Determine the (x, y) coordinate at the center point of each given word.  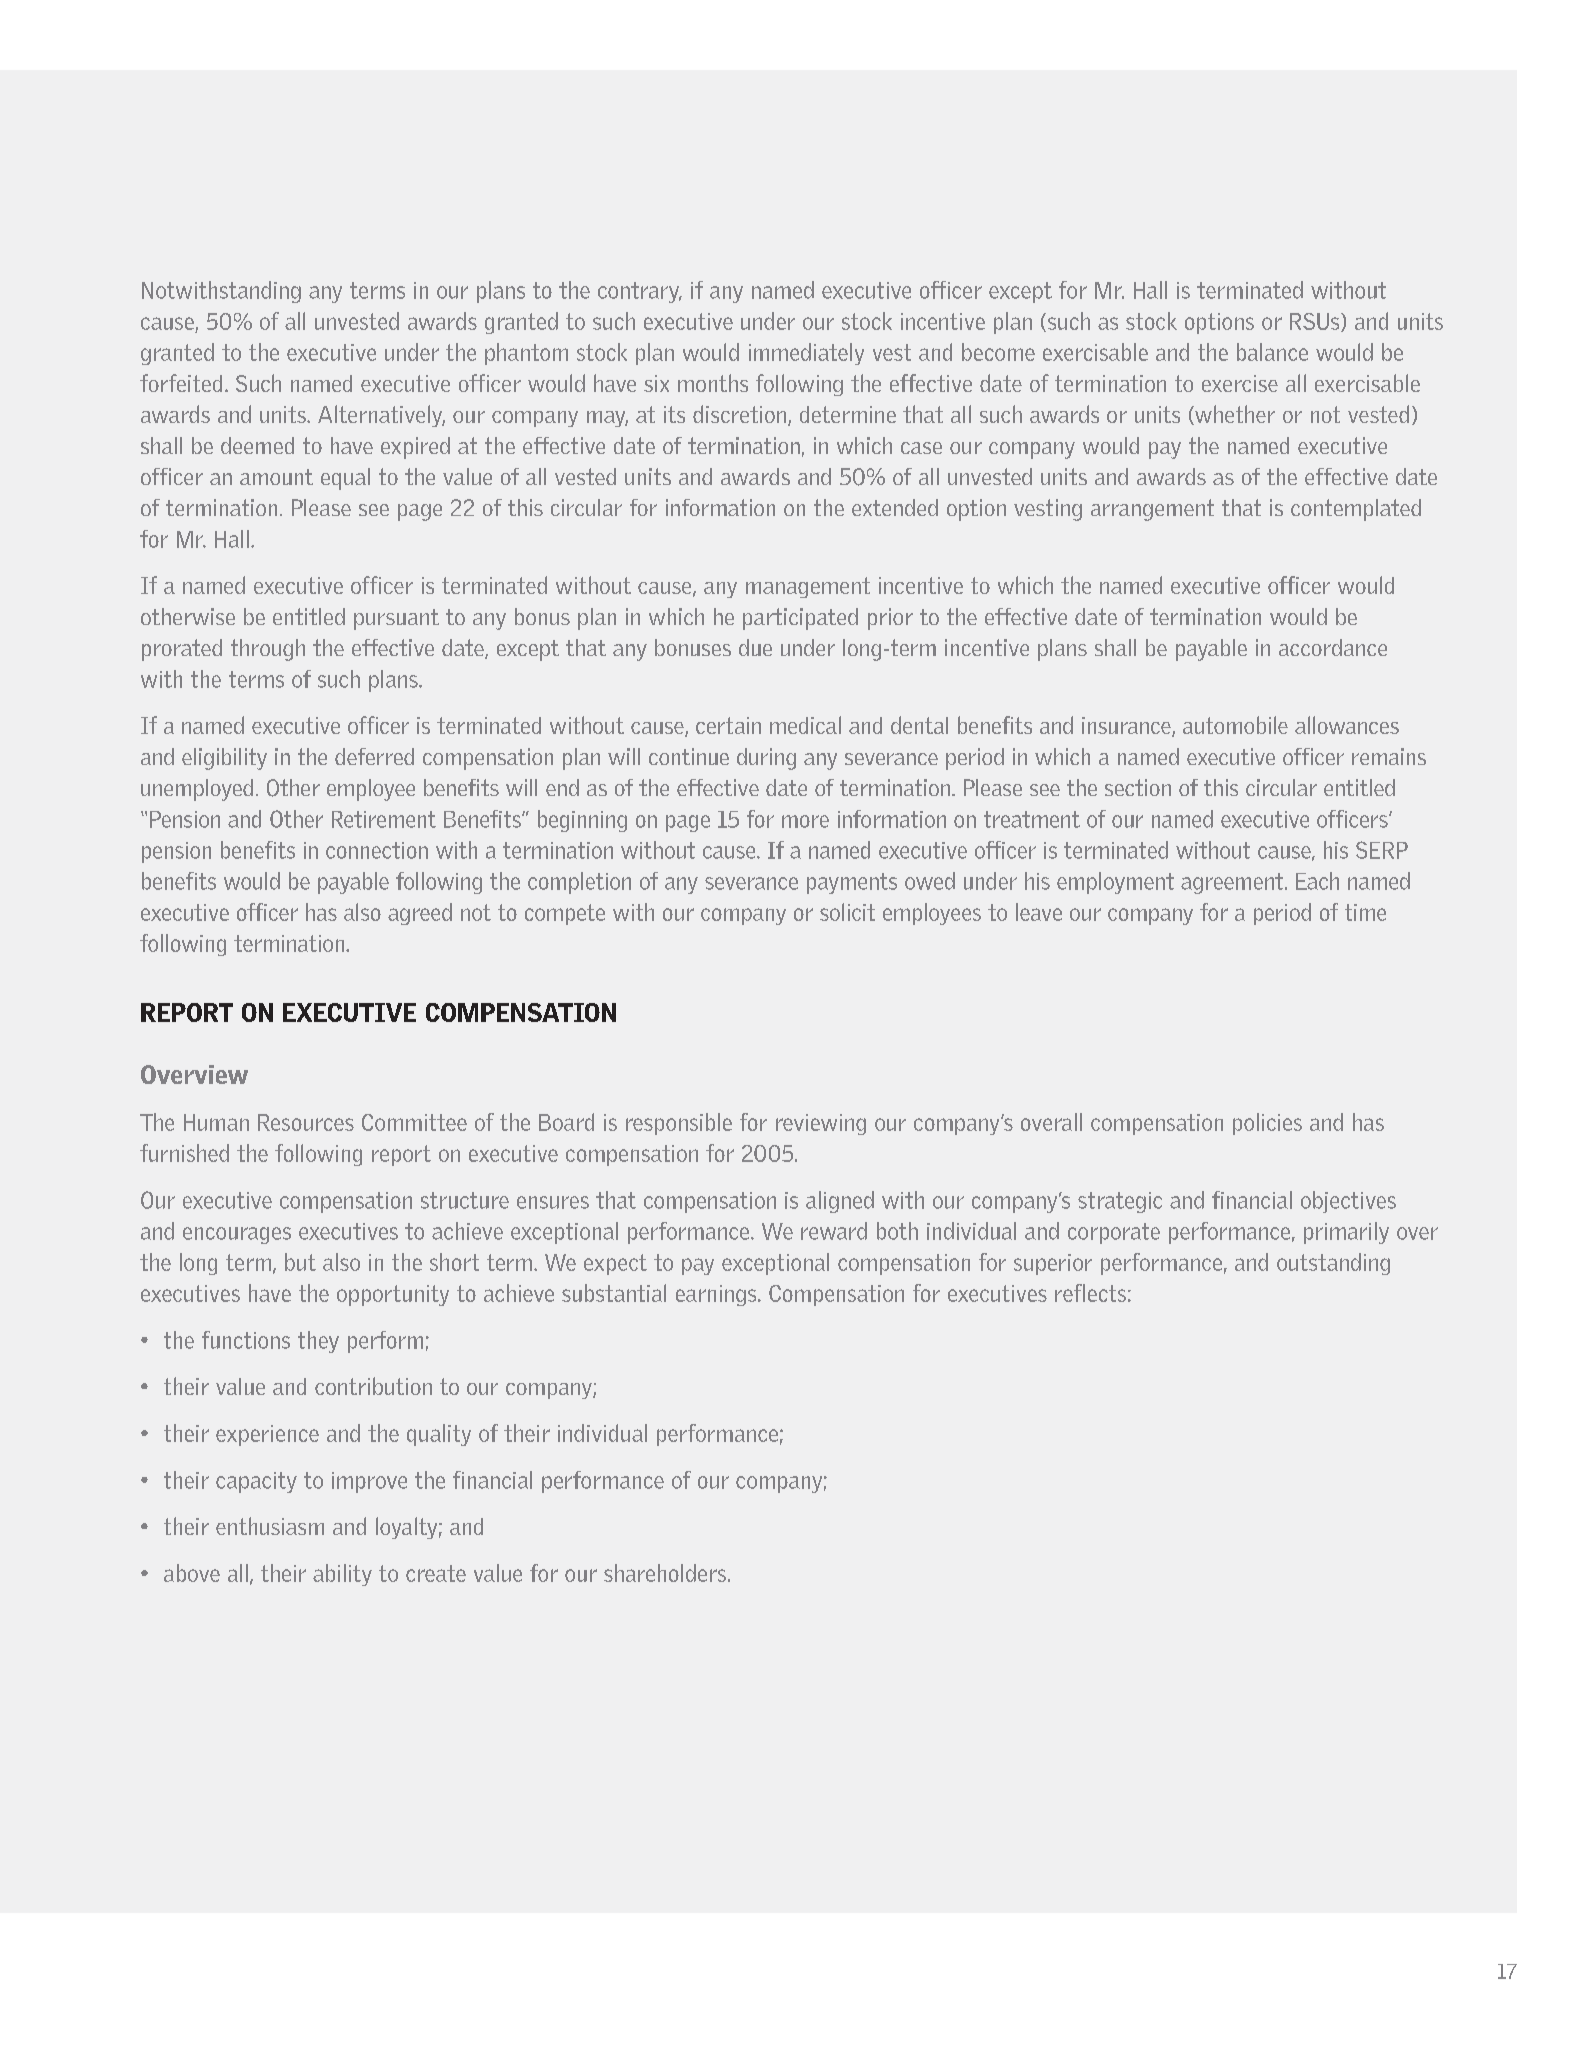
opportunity (393, 1295)
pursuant (396, 619)
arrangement (1152, 510)
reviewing (821, 1124)
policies (1267, 1124)
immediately (806, 354)
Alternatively (381, 416)
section (1138, 787)
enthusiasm (270, 1526)
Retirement (384, 819)
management (808, 587)
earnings (717, 1295)
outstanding (1333, 1264)
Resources (306, 1122)
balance (1272, 352)
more (805, 821)
